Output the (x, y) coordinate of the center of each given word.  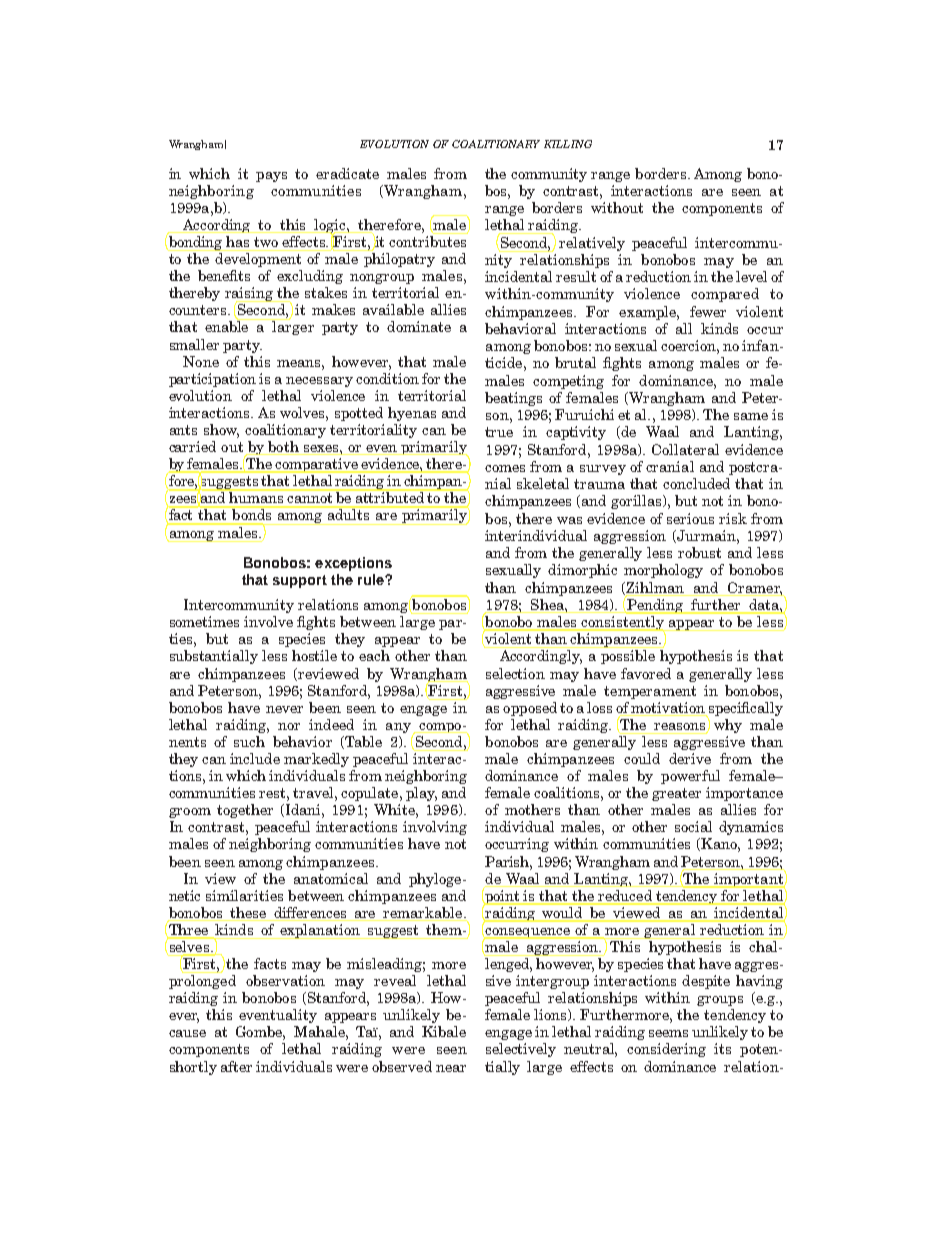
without (617, 207)
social (693, 826)
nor (289, 726)
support (300, 581)
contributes (427, 241)
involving (435, 828)
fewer (708, 311)
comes (505, 468)
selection (515, 673)
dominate (419, 326)
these (248, 912)
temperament (650, 692)
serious (690, 518)
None (201, 361)
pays (271, 177)
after (236, 1066)
